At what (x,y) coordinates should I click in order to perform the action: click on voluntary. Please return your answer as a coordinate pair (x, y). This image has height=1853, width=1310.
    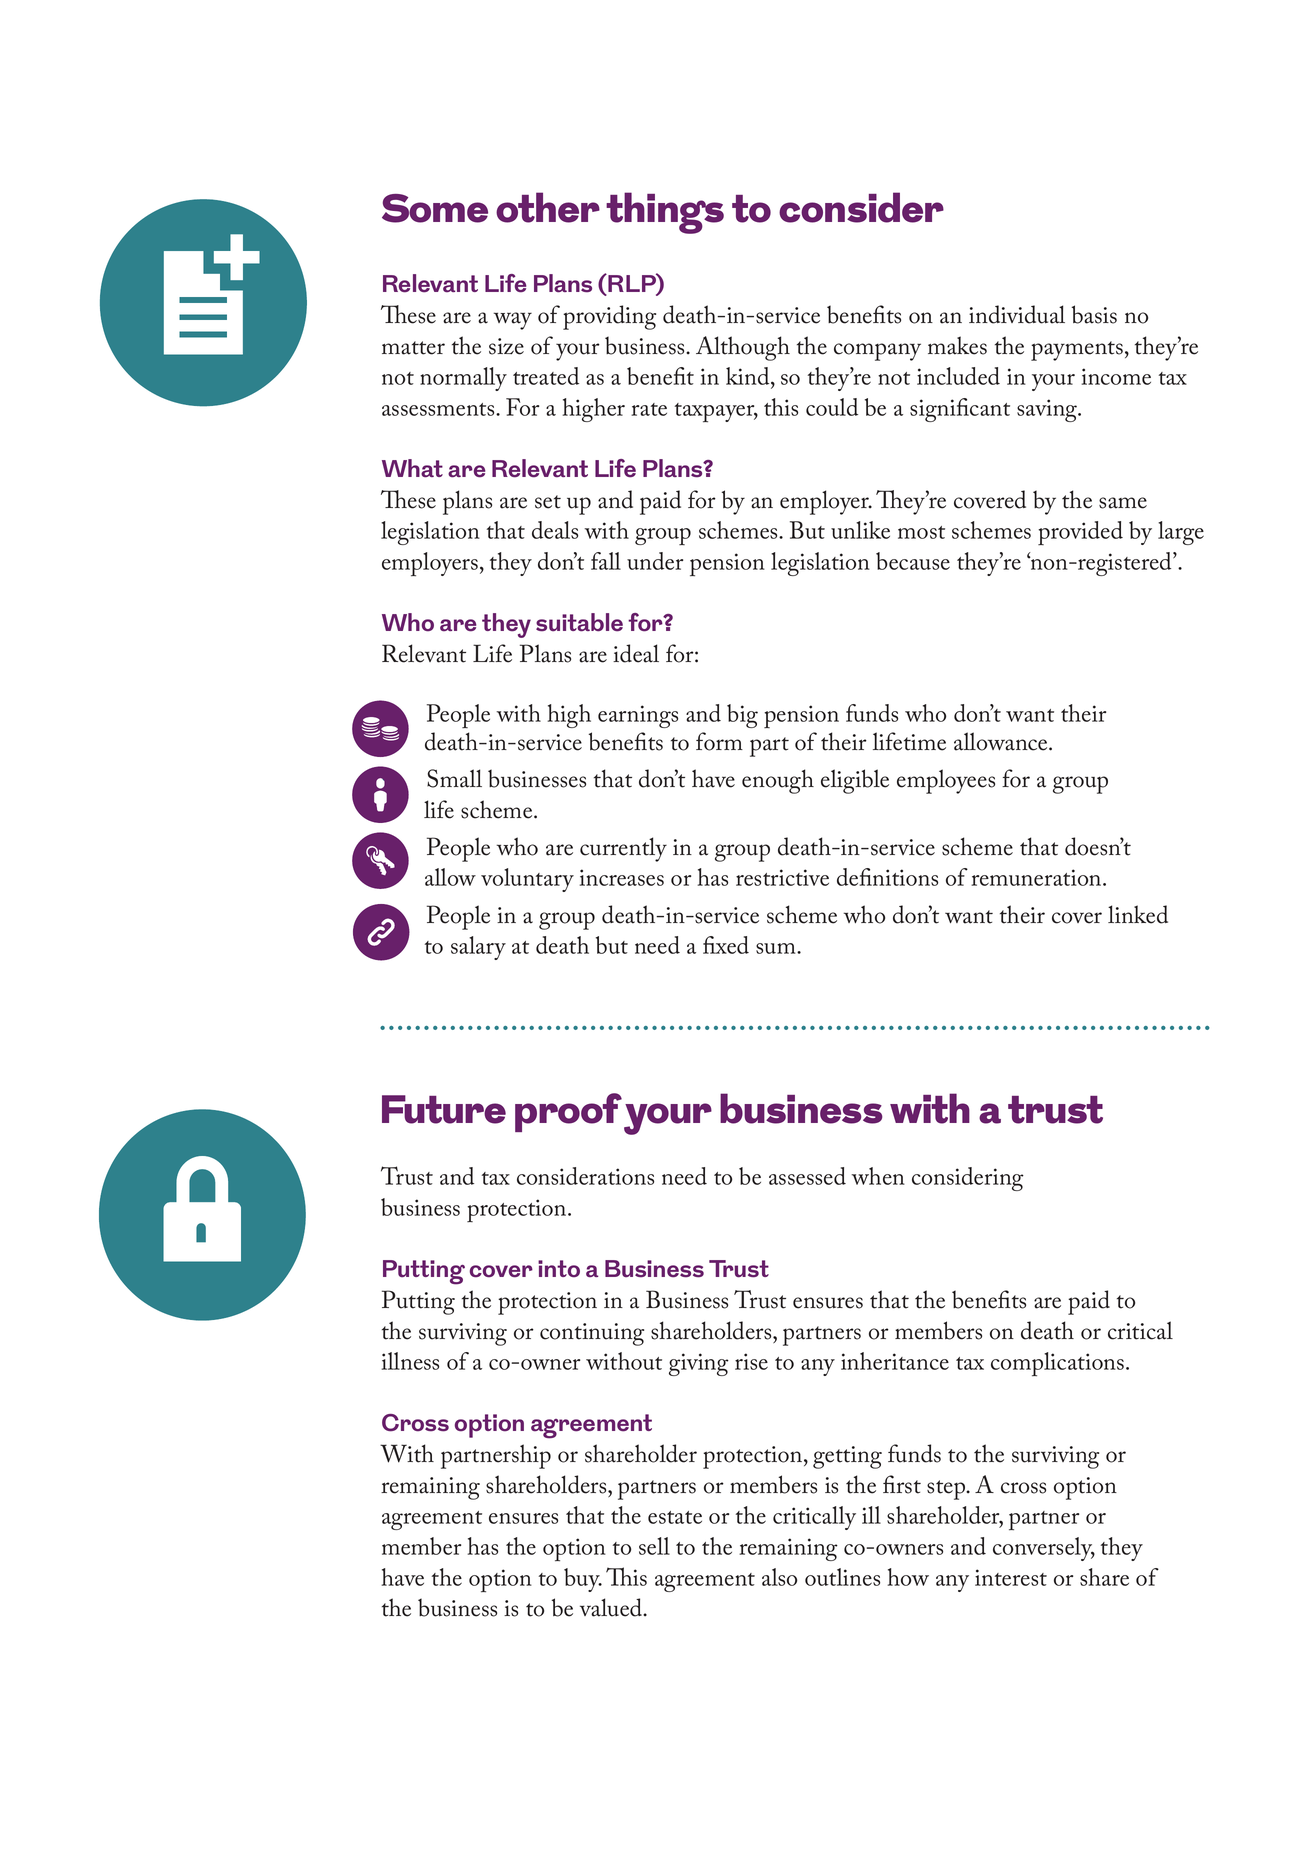
    Looking at the image, I should click on (527, 880).
